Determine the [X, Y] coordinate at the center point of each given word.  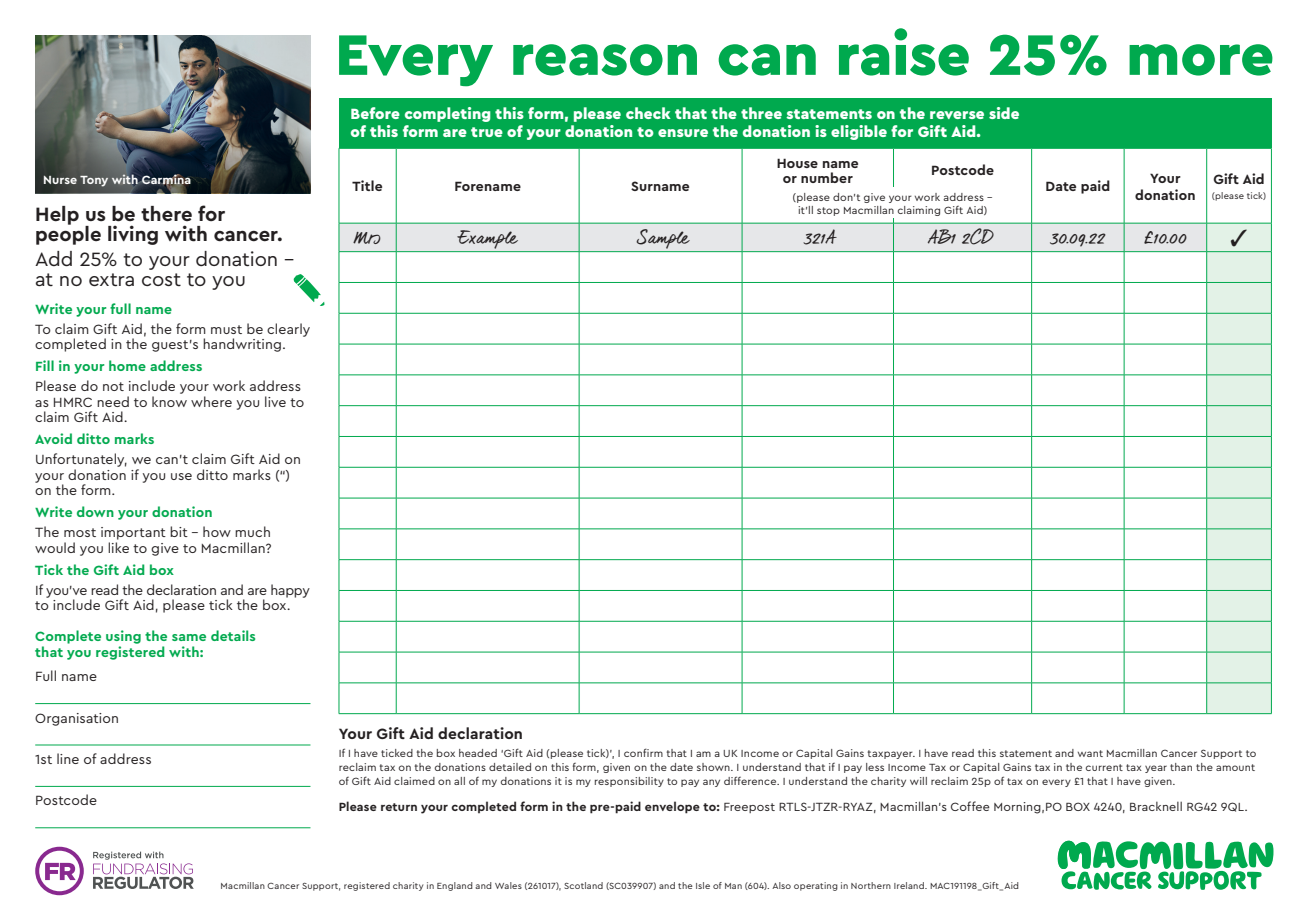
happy [290, 591]
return [399, 807]
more [1201, 60]
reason [605, 60]
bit [179, 531]
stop [828, 211]
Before [375, 113]
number [827, 177]
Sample [663, 239]
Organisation [76, 719]
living [133, 235]
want [1090, 753]
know [169, 401]
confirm [643, 752]
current [1104, 767]
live [275, 401]
